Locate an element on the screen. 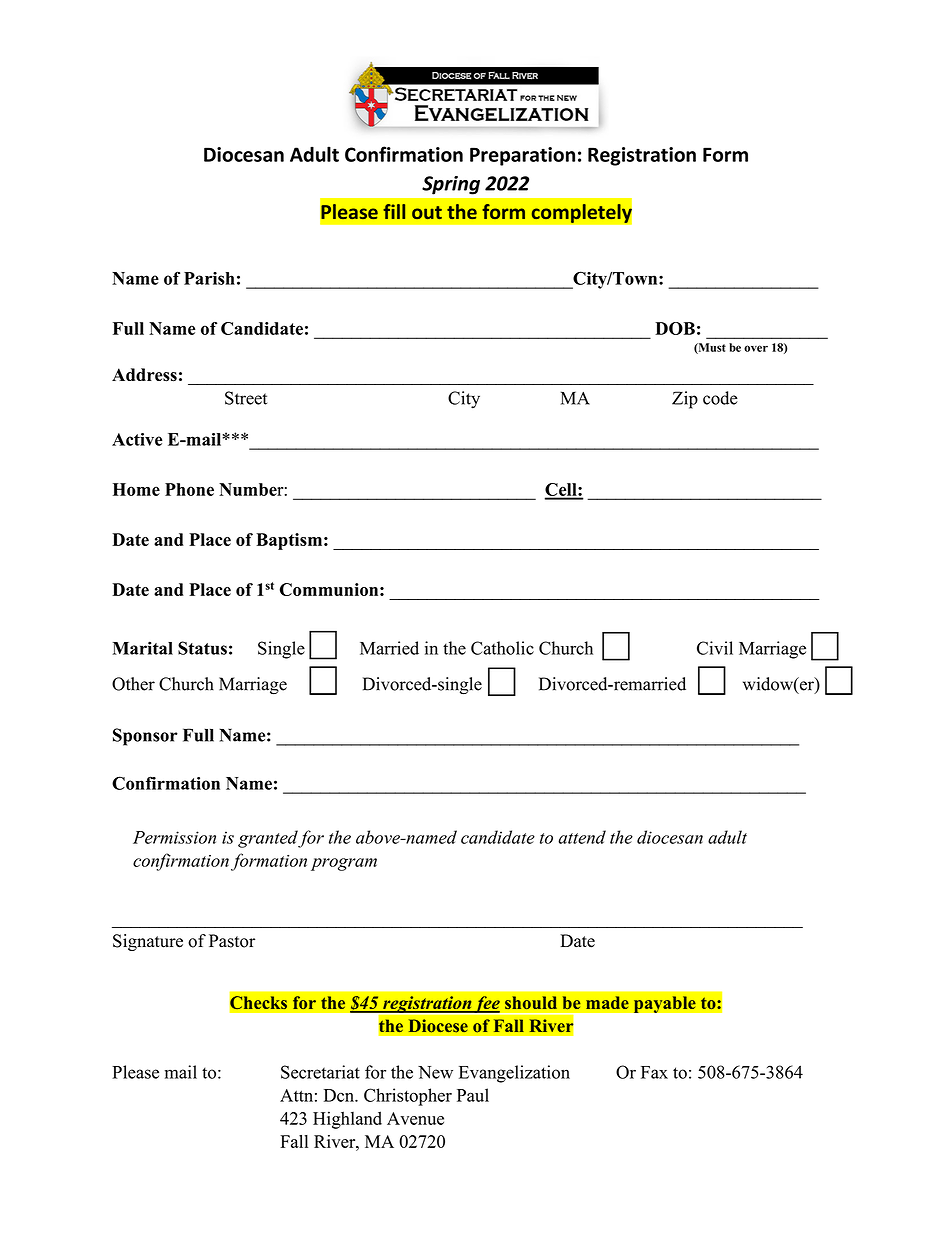 The image size is (952, 1233). Phone is located at coordinates (189, 489).
